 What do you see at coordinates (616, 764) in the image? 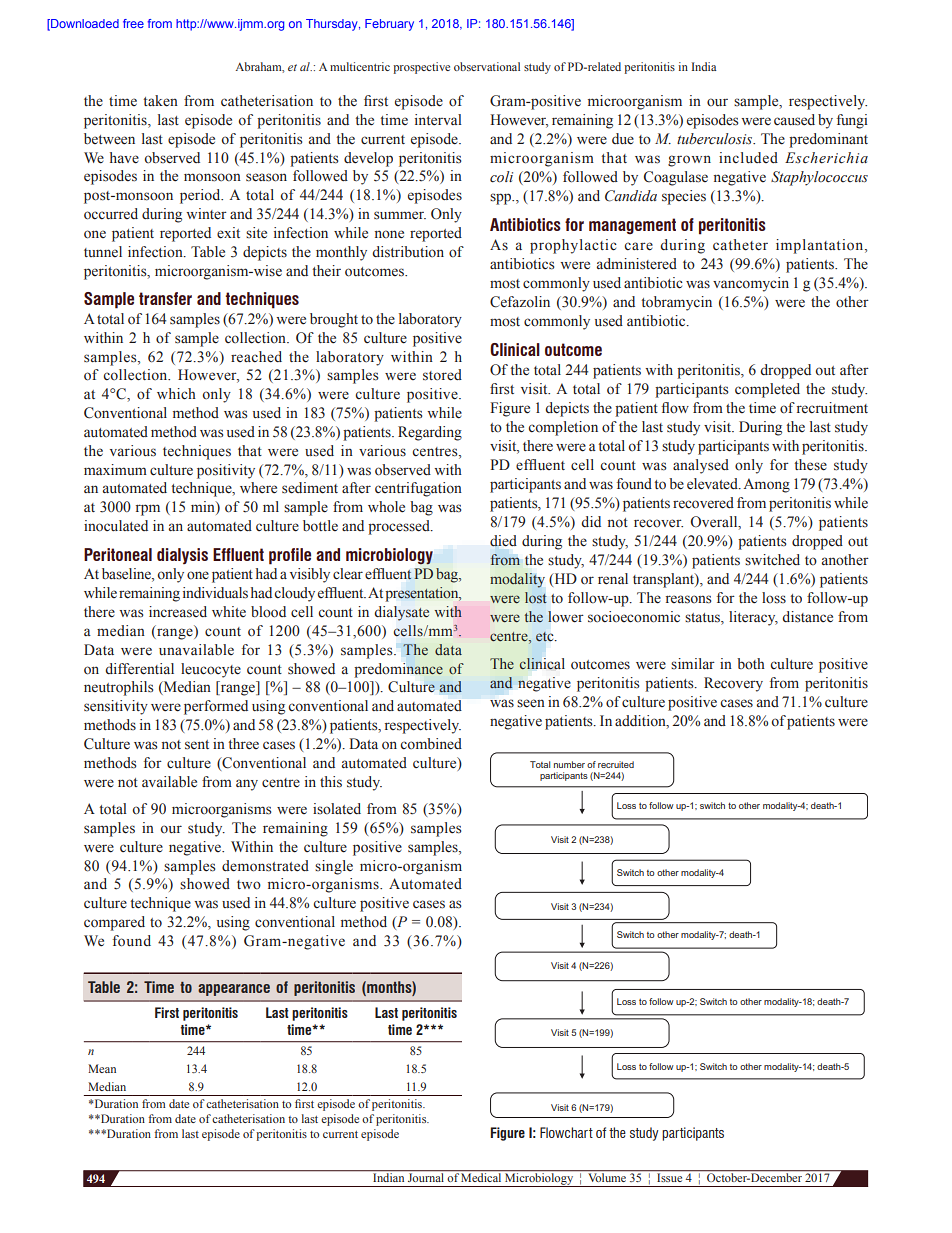
I see `recruited` at bounding box center [616, 764].
